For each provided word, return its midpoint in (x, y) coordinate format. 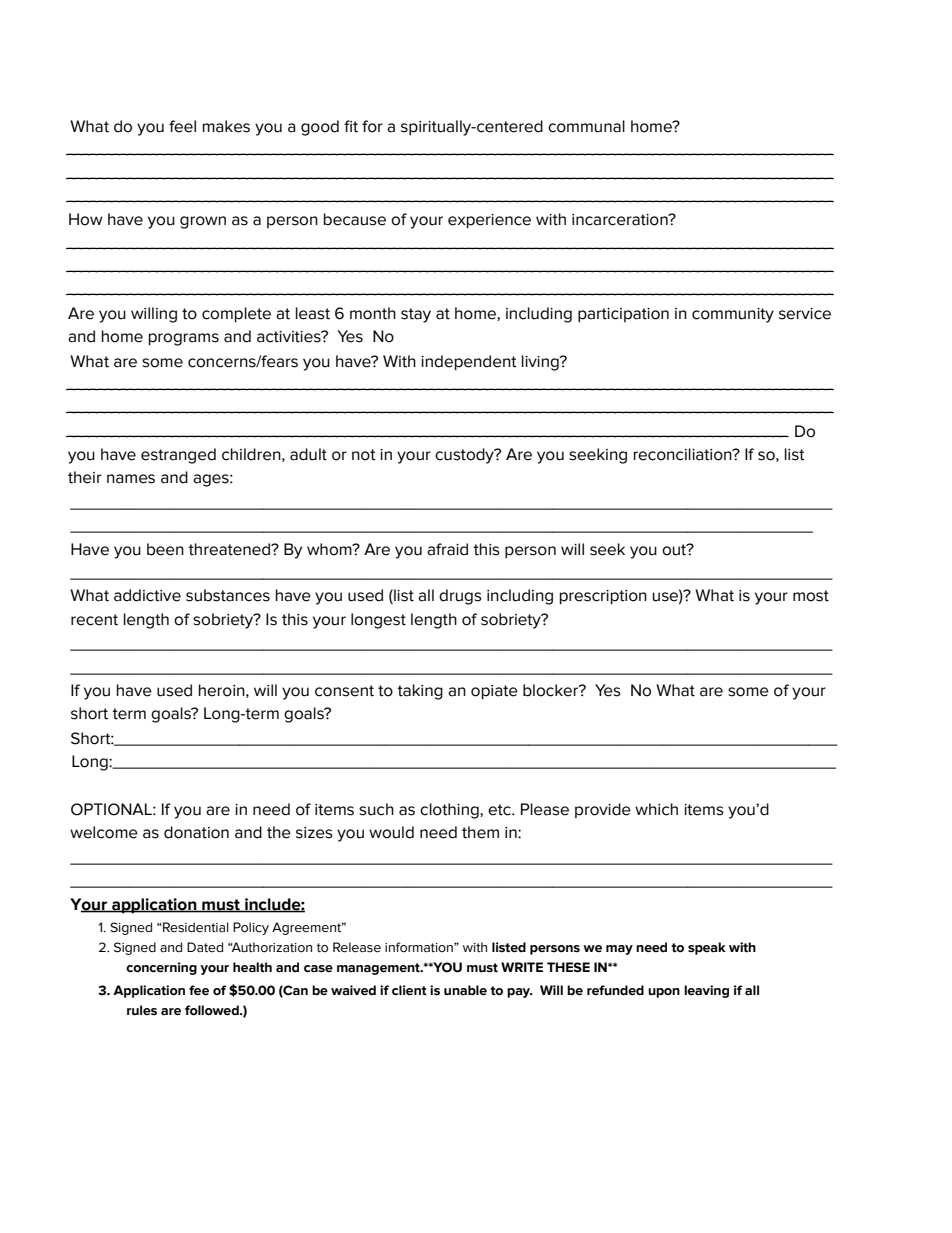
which (656, 809)
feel (182, 126)
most (811, 596)
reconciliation (684, 454)
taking (420, 692)
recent (94, 620)
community (733, 315)
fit (351, 126)
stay (416, 315)
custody (465, 456)
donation (196, 832)
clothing (450, 811)
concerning (161, 968)
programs (184, 339)
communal (586, 126)
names (131, 479)
